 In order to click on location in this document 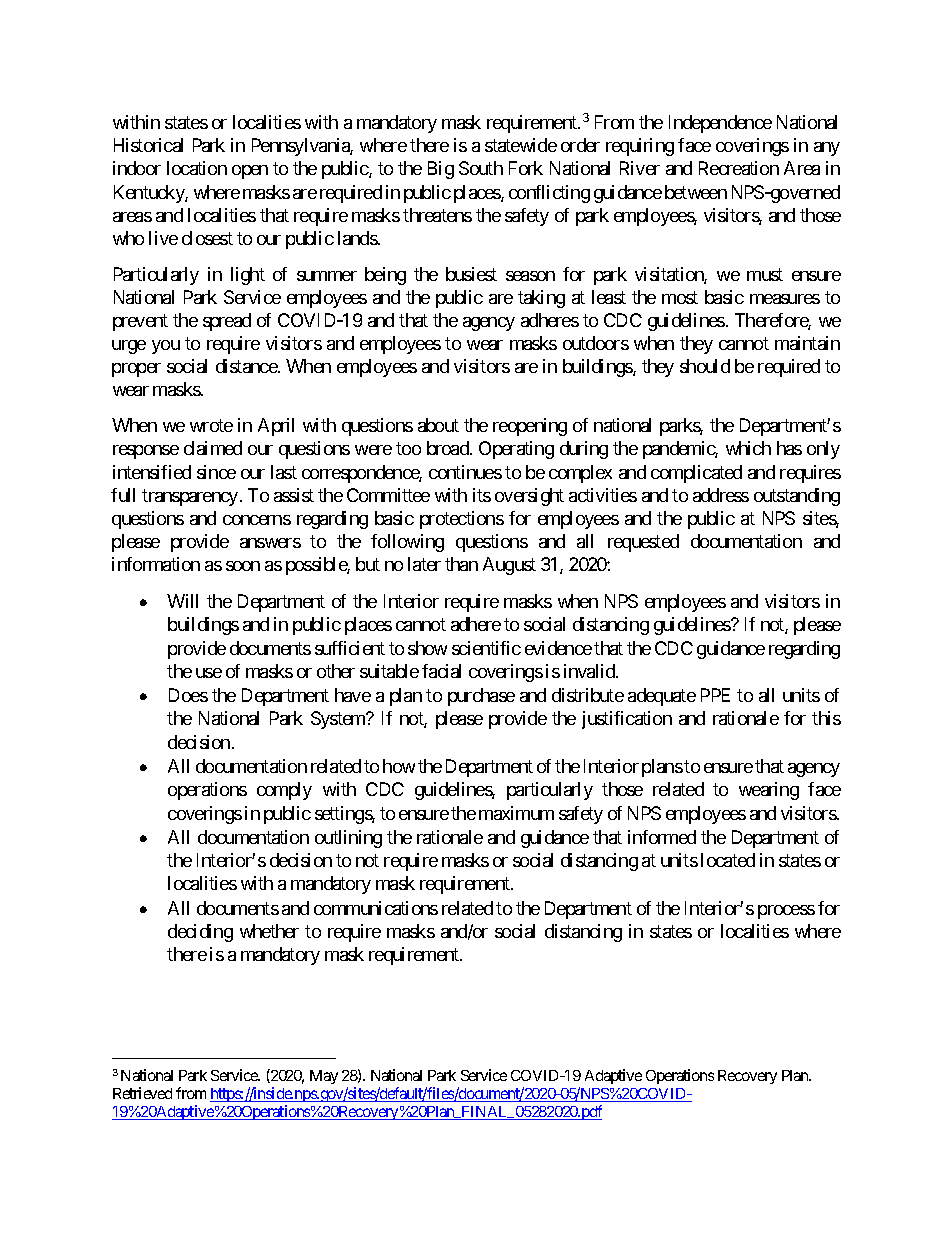, I will do `click(197, 168)`.
